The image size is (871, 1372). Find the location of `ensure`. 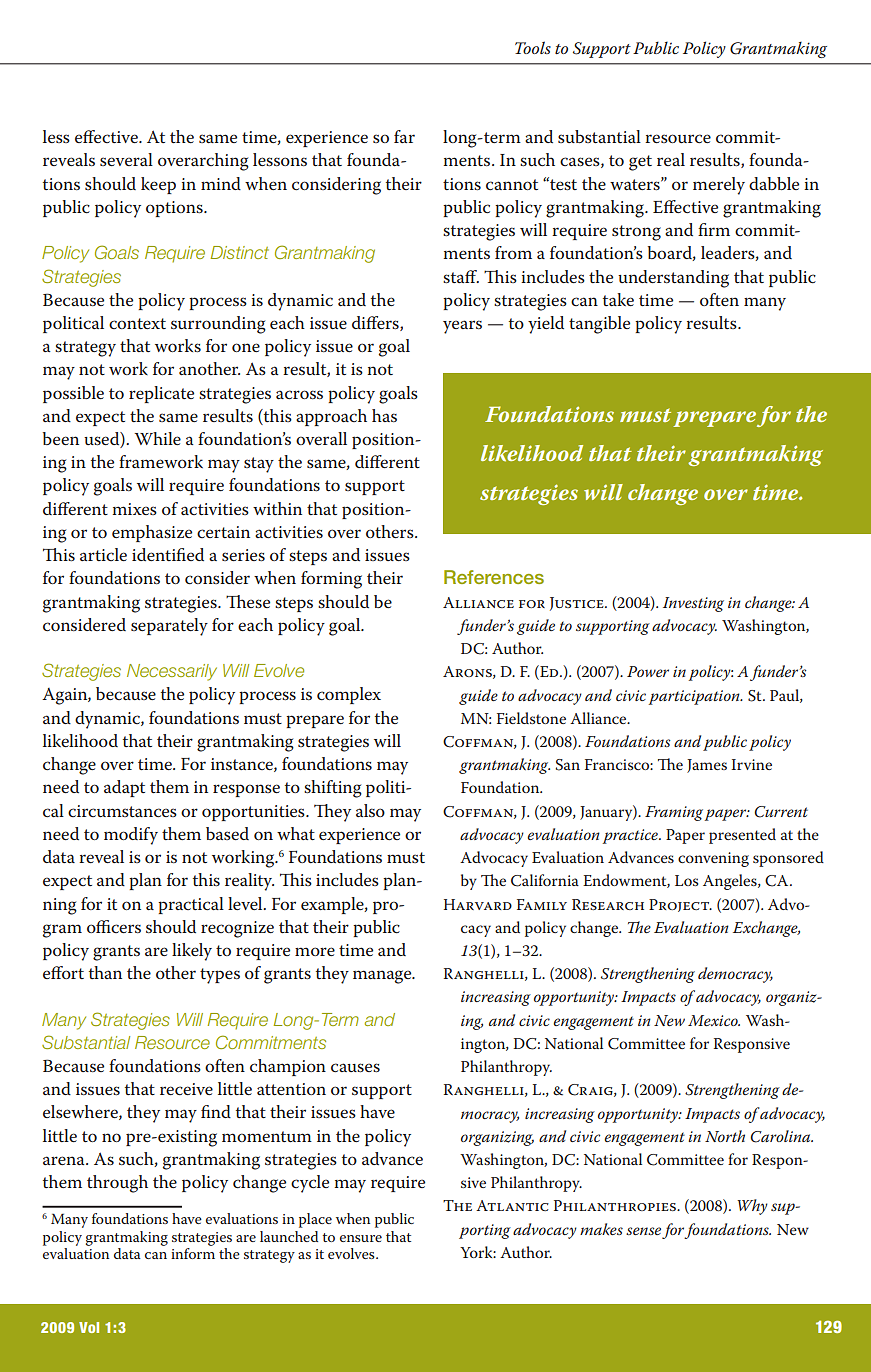

ensure is located at coordinates (361, 1238).
